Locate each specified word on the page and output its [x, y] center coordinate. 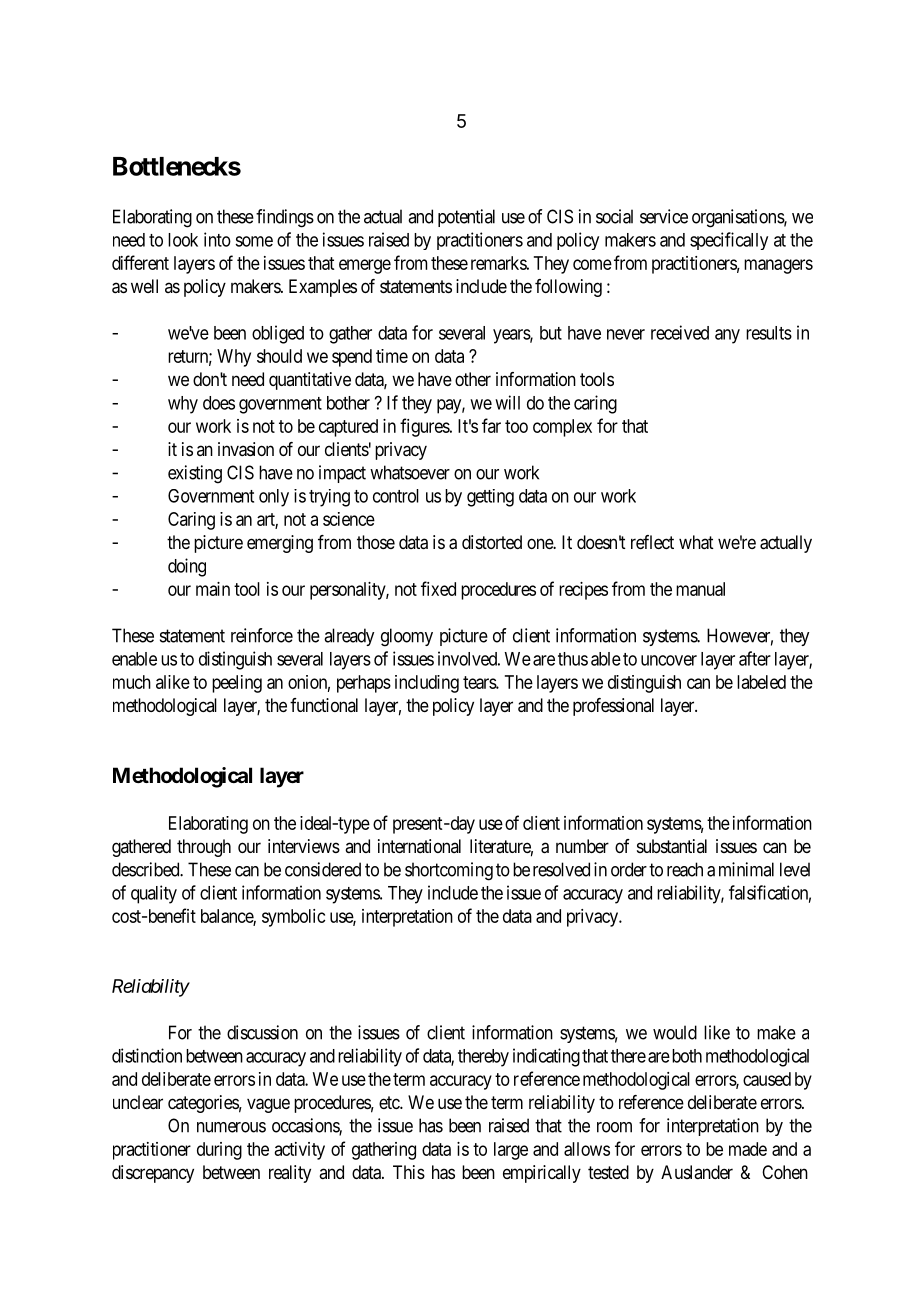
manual [700, 589]
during [219, 1151]
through [204, 848]
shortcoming [449, 871]
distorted [492, 542]
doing [187, 567]
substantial [672, 846]
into [217, 239]
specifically [729, 241]
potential [466, 218]
